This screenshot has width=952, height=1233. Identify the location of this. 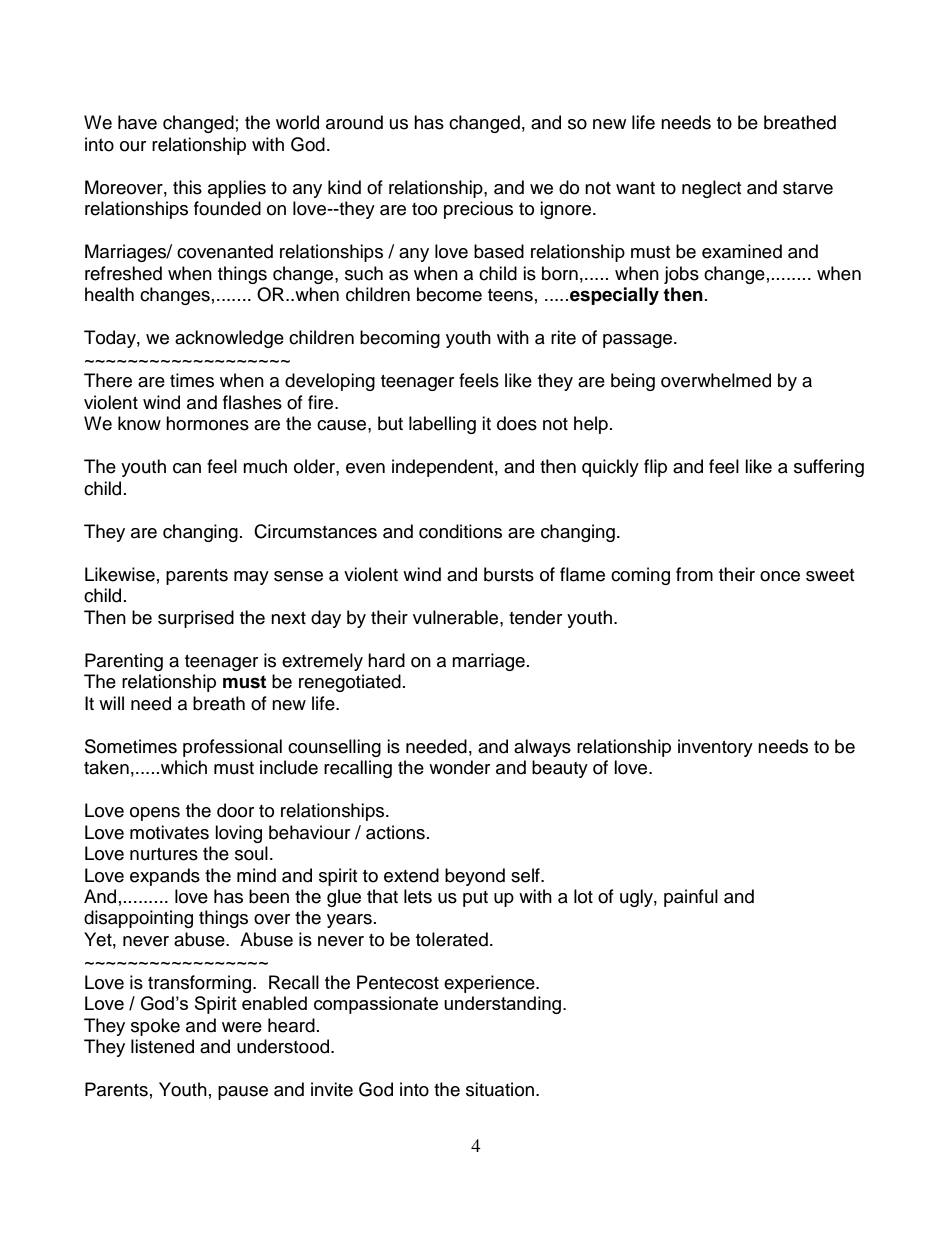
(187, 187).
